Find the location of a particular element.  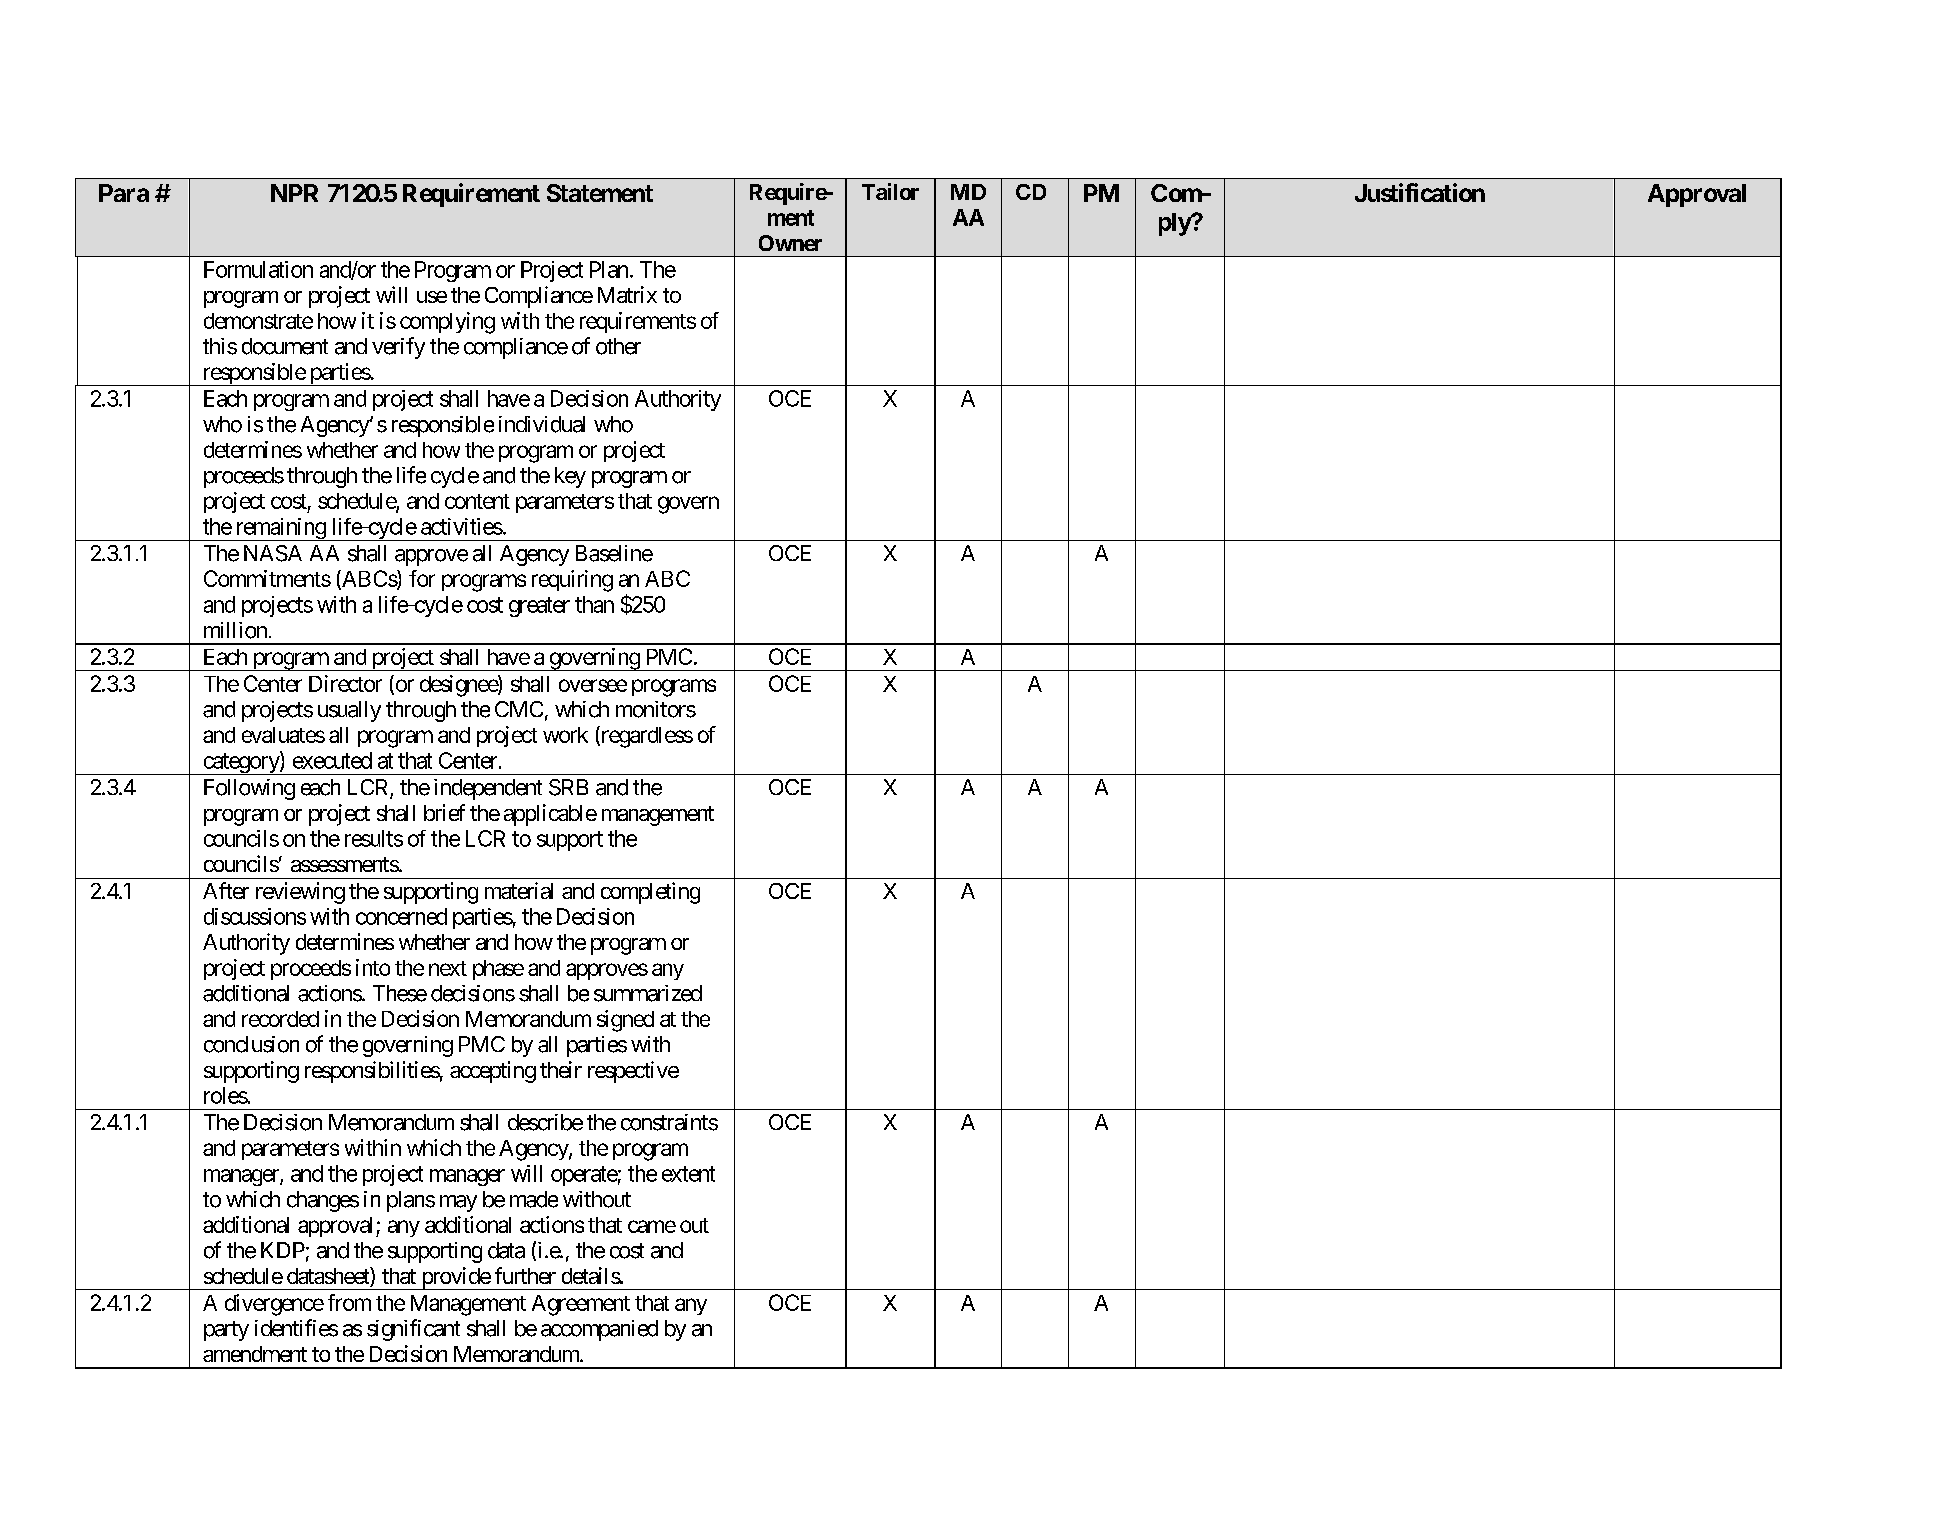

These is located at coordinates (400, 993).
